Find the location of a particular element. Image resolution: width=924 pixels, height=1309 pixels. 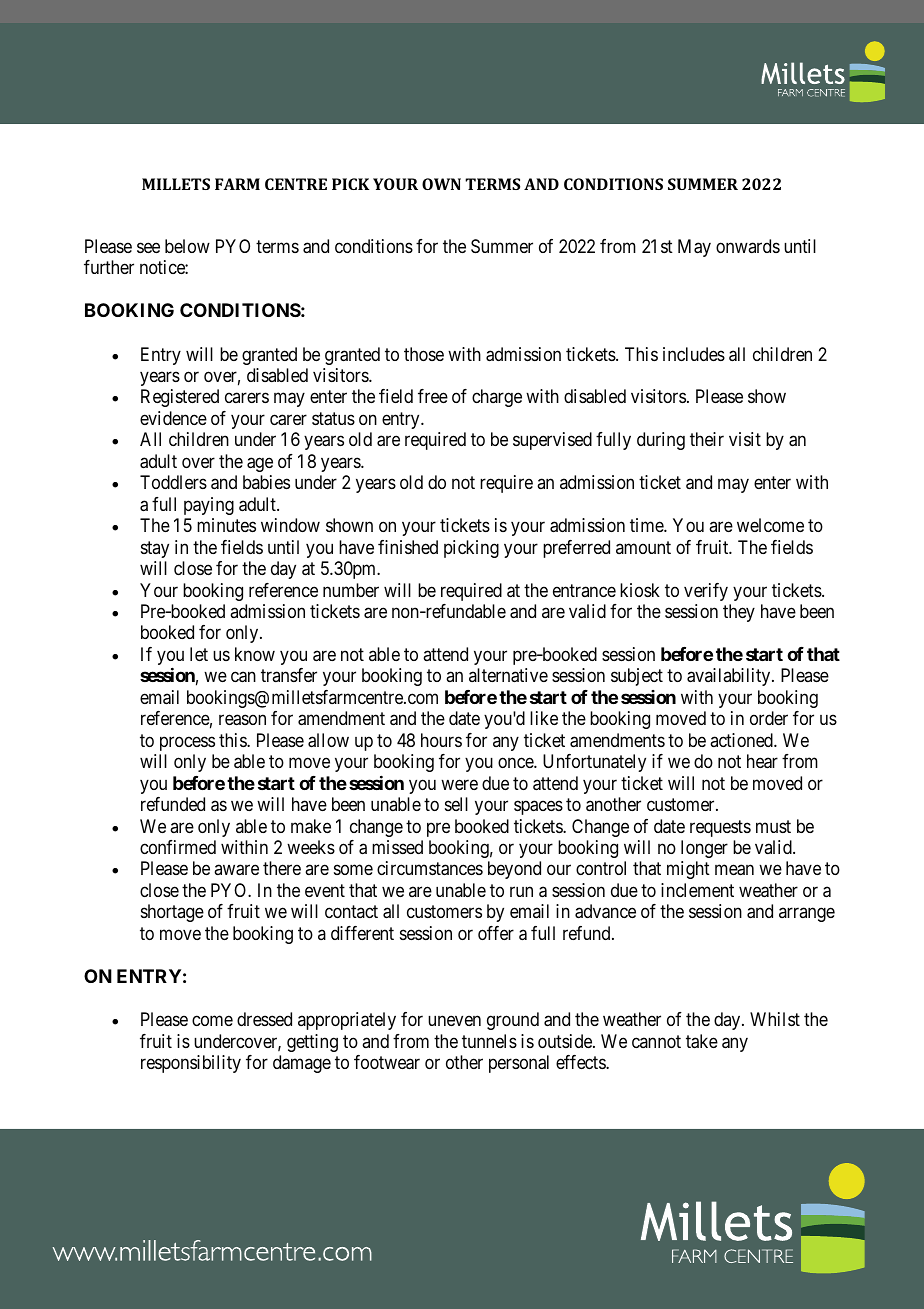

evidence is located at coordinates (173, 418).
